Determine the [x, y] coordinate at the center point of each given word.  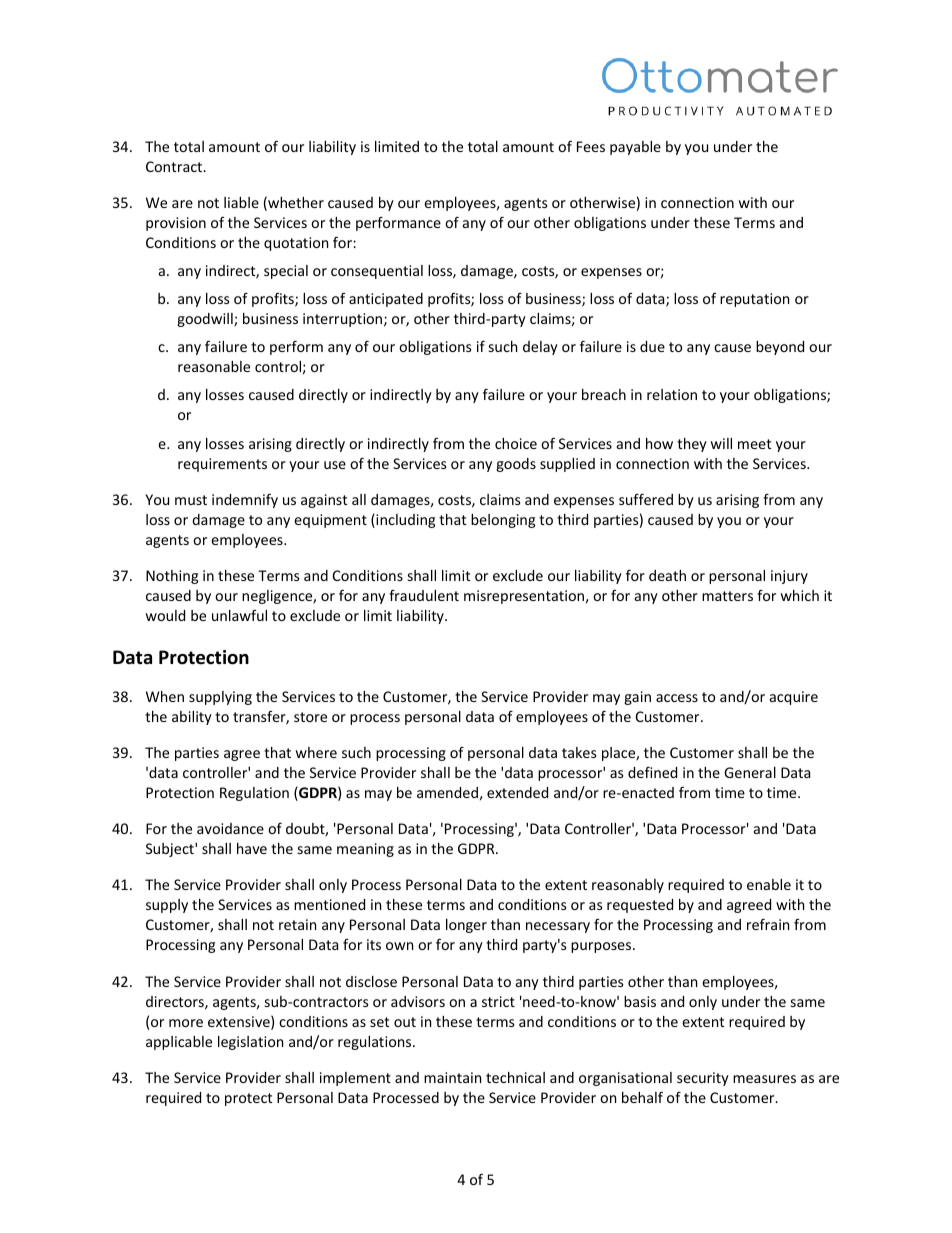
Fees [591, 146]
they [692, 445]
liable [241, 202]
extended [517, 792]
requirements [222, 465]
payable [635, 148]
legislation [250, 1043]
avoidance [230, 828]
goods [516, 465]
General [750, 772]
